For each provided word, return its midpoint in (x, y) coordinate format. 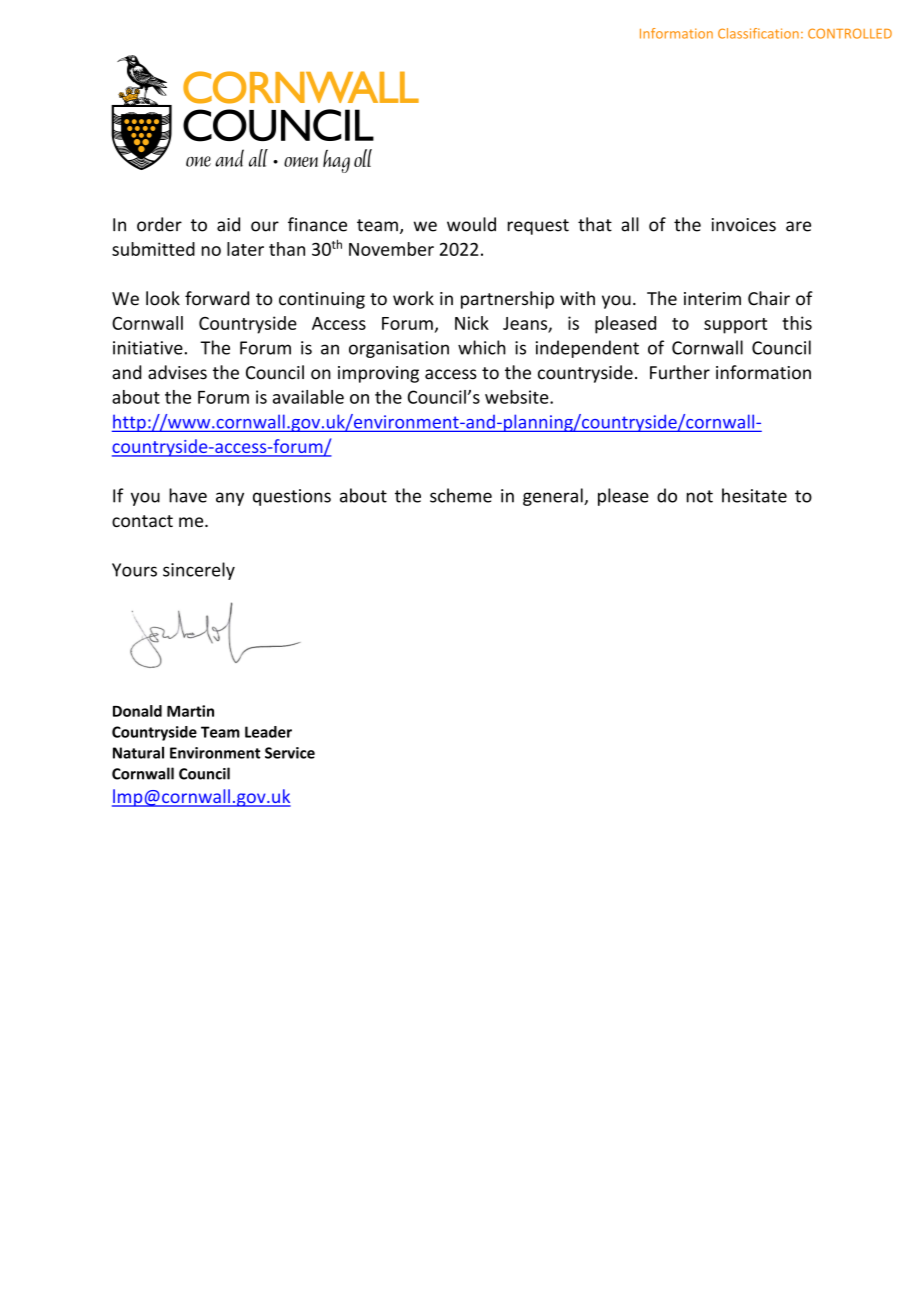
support (735, 326)
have (188, 495)
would (471, 224)
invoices (744, 225)
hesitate (754, 495)
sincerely (199, 571)
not (700, 496)
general (554, 497)
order (159, 224)
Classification (758, 33)
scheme (461, 495)
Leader (268, 732)
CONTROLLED (850, 33)
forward (217, 298)
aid (228, 224)
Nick (472, 323)
